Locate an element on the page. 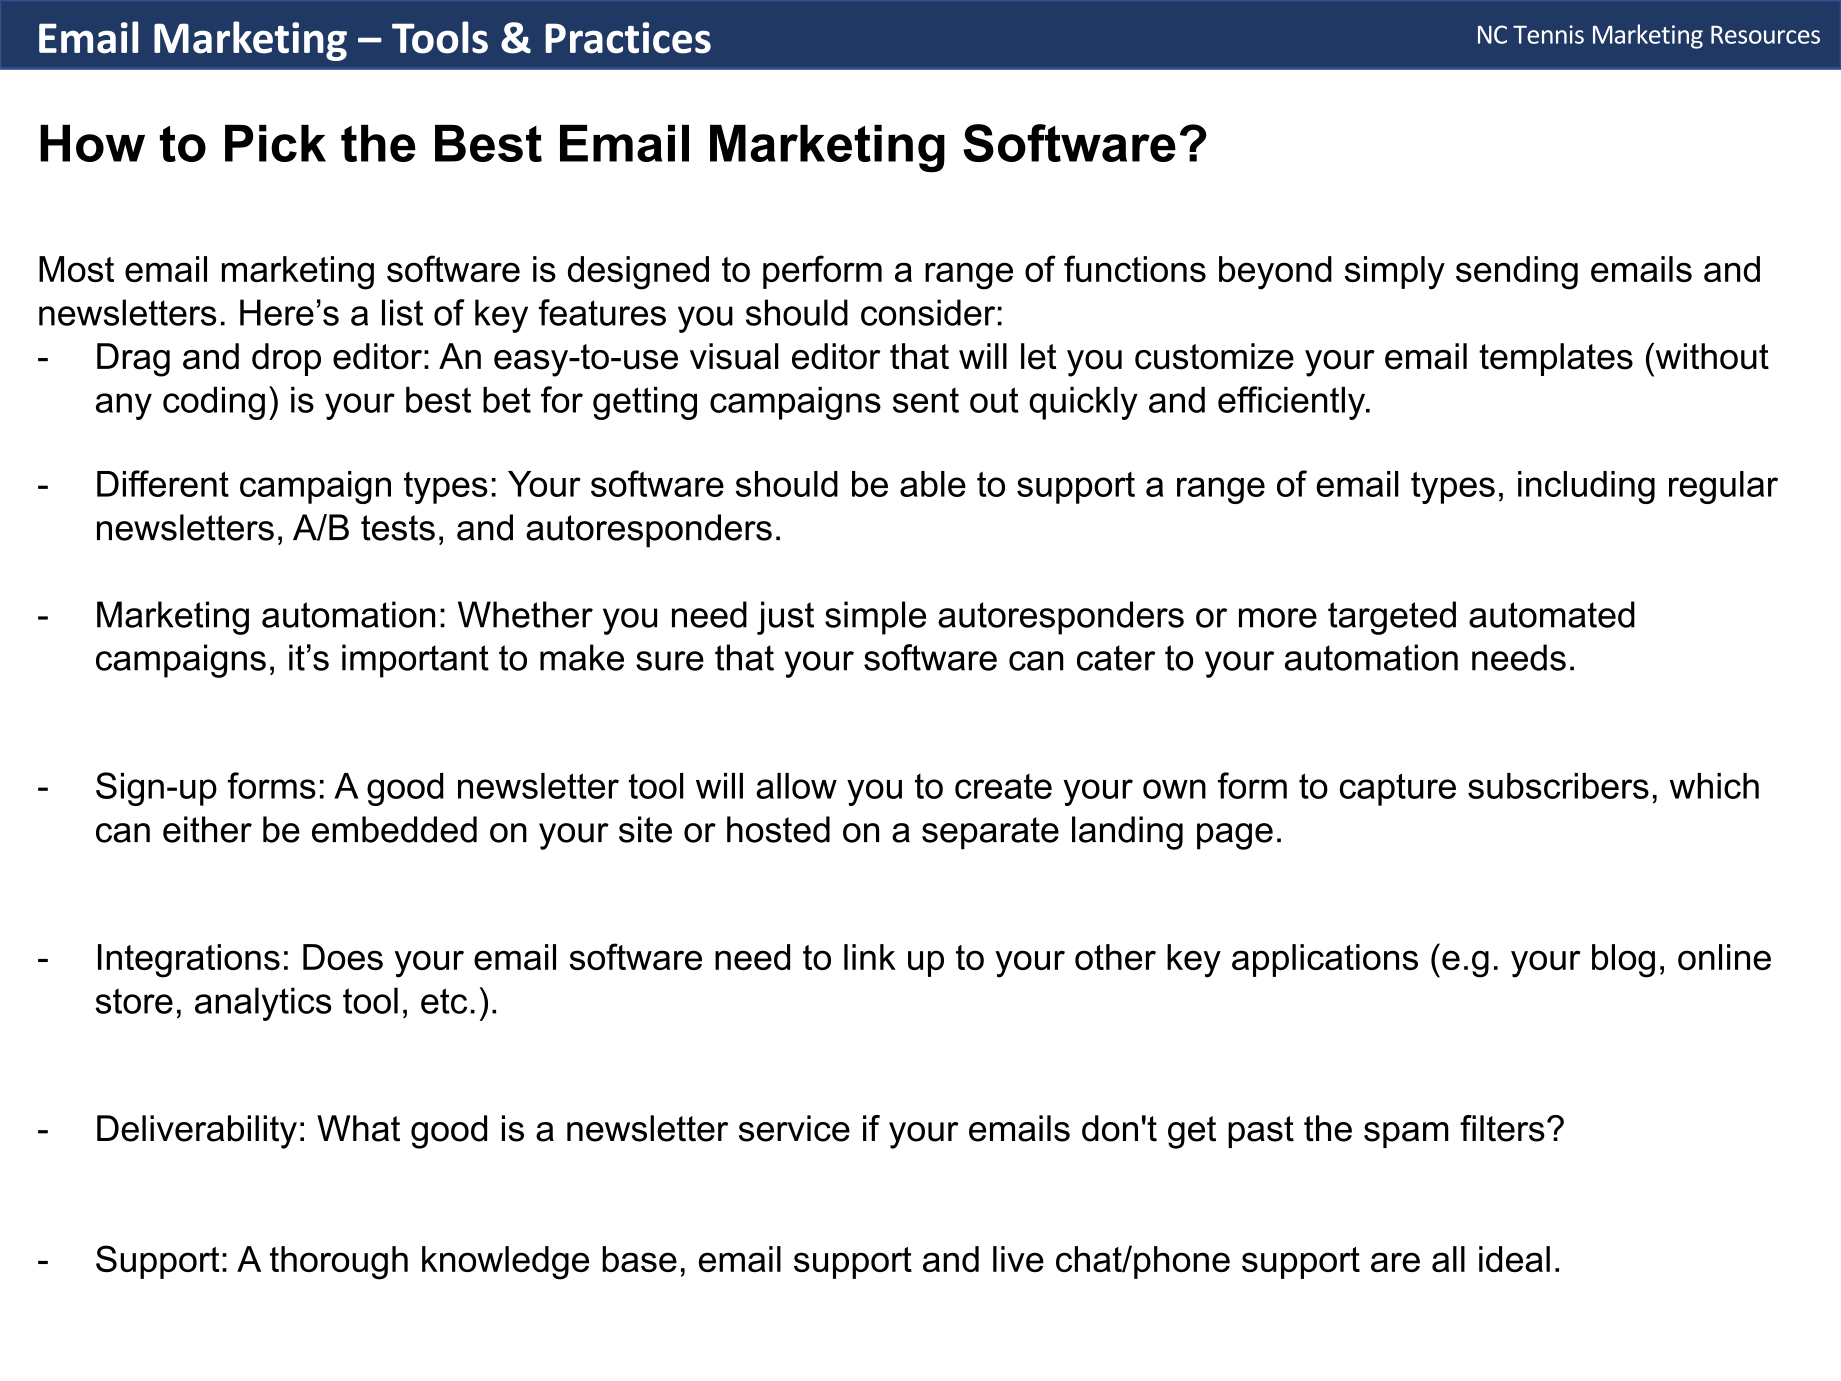  Pick is located at coordinates (275, 143).
